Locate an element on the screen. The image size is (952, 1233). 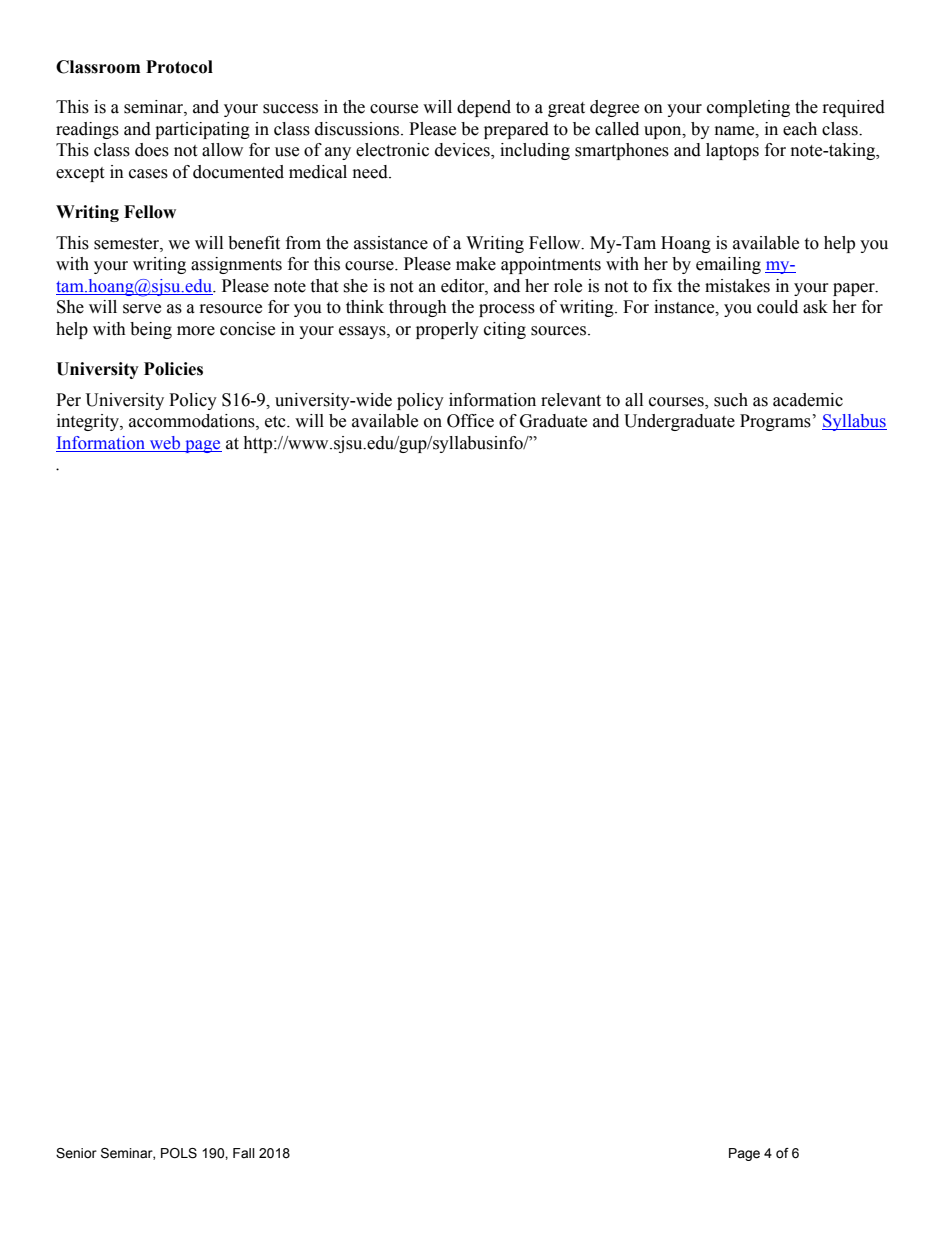
Protocol is located at coordinates (179, 67).
